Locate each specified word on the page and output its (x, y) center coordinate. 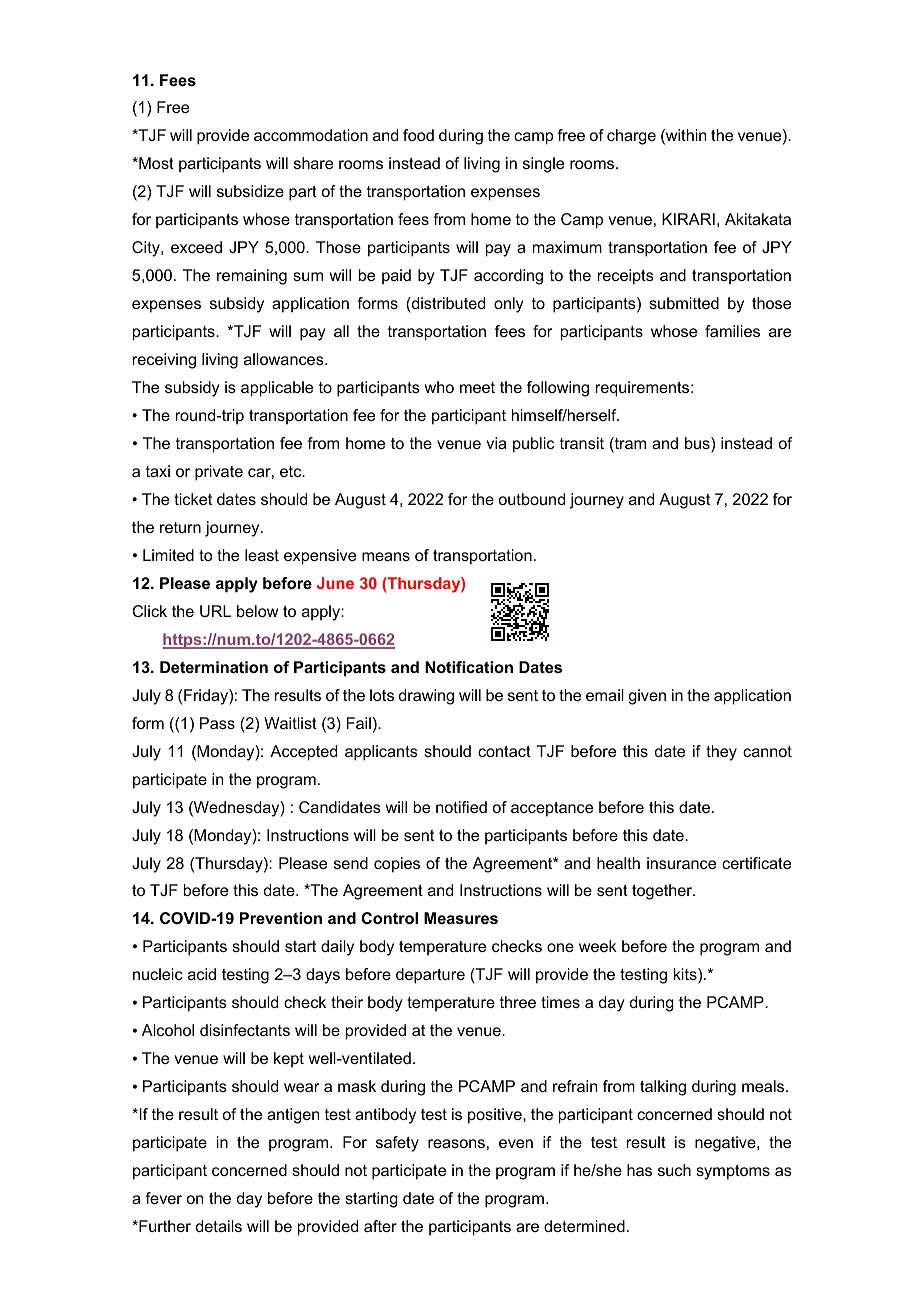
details (219, 1226)
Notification (469, 667)
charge (631, 137)
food (418, 135)
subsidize (250, 191)
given (647, 697)
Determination (214, 667)
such (674, 1170)
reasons (456, 1143)
